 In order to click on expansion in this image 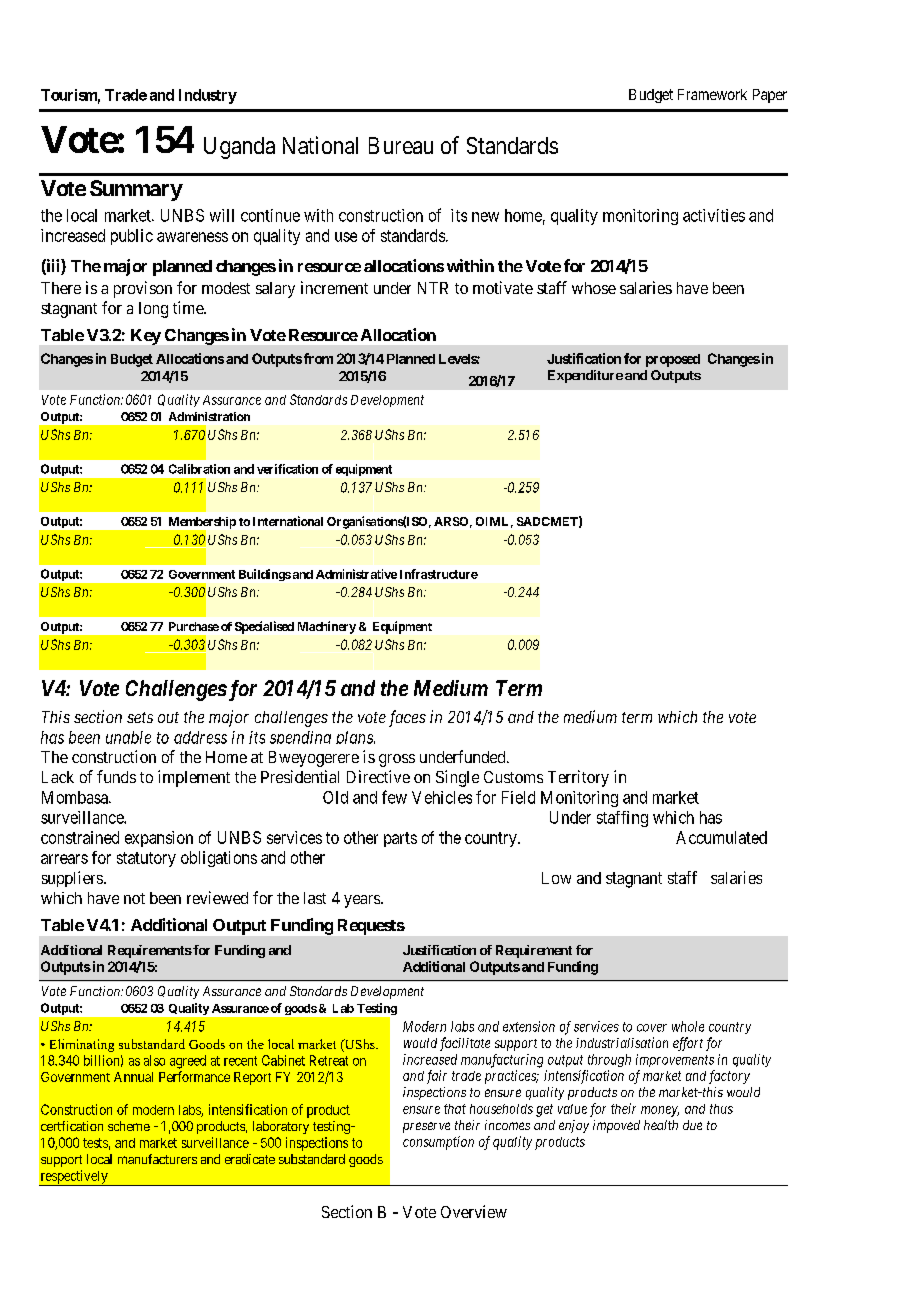, I will do `click(159, 839)`.
